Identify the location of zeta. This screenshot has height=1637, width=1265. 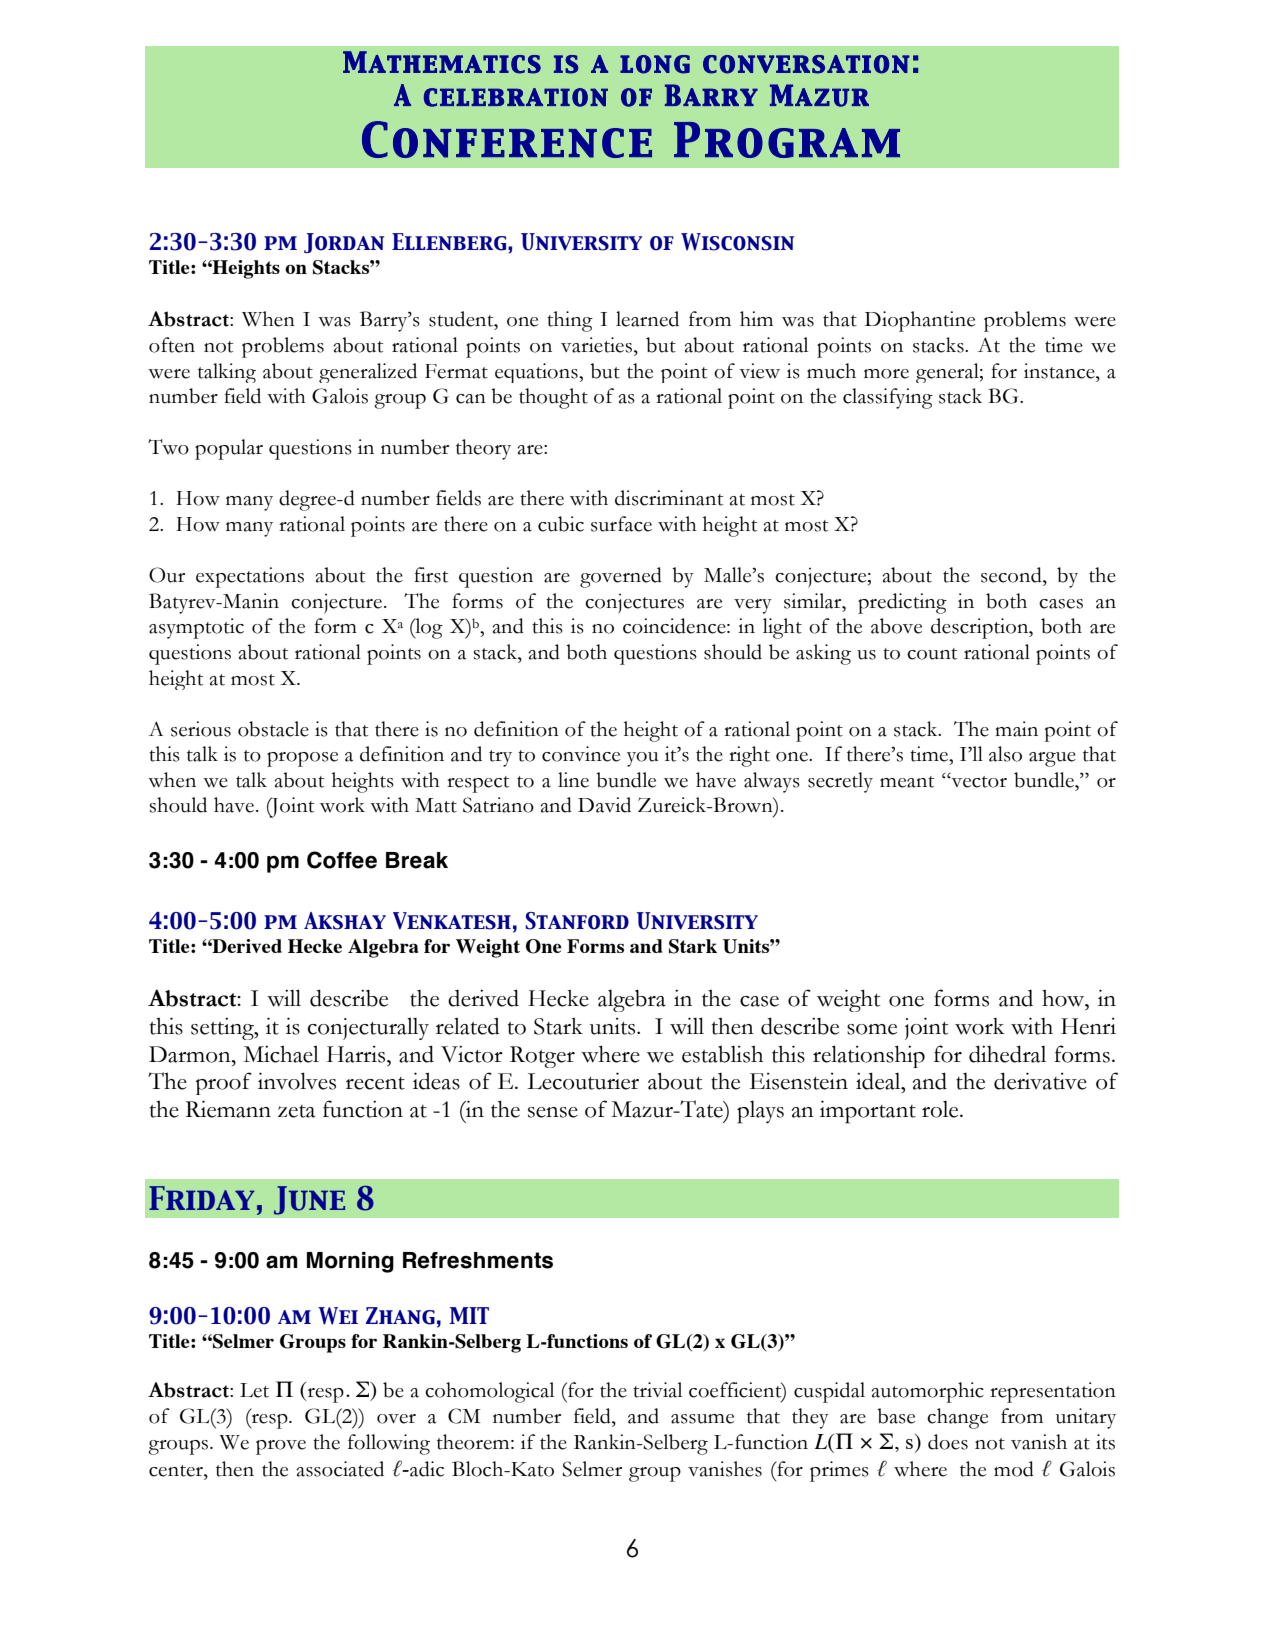
(296, 1111).
